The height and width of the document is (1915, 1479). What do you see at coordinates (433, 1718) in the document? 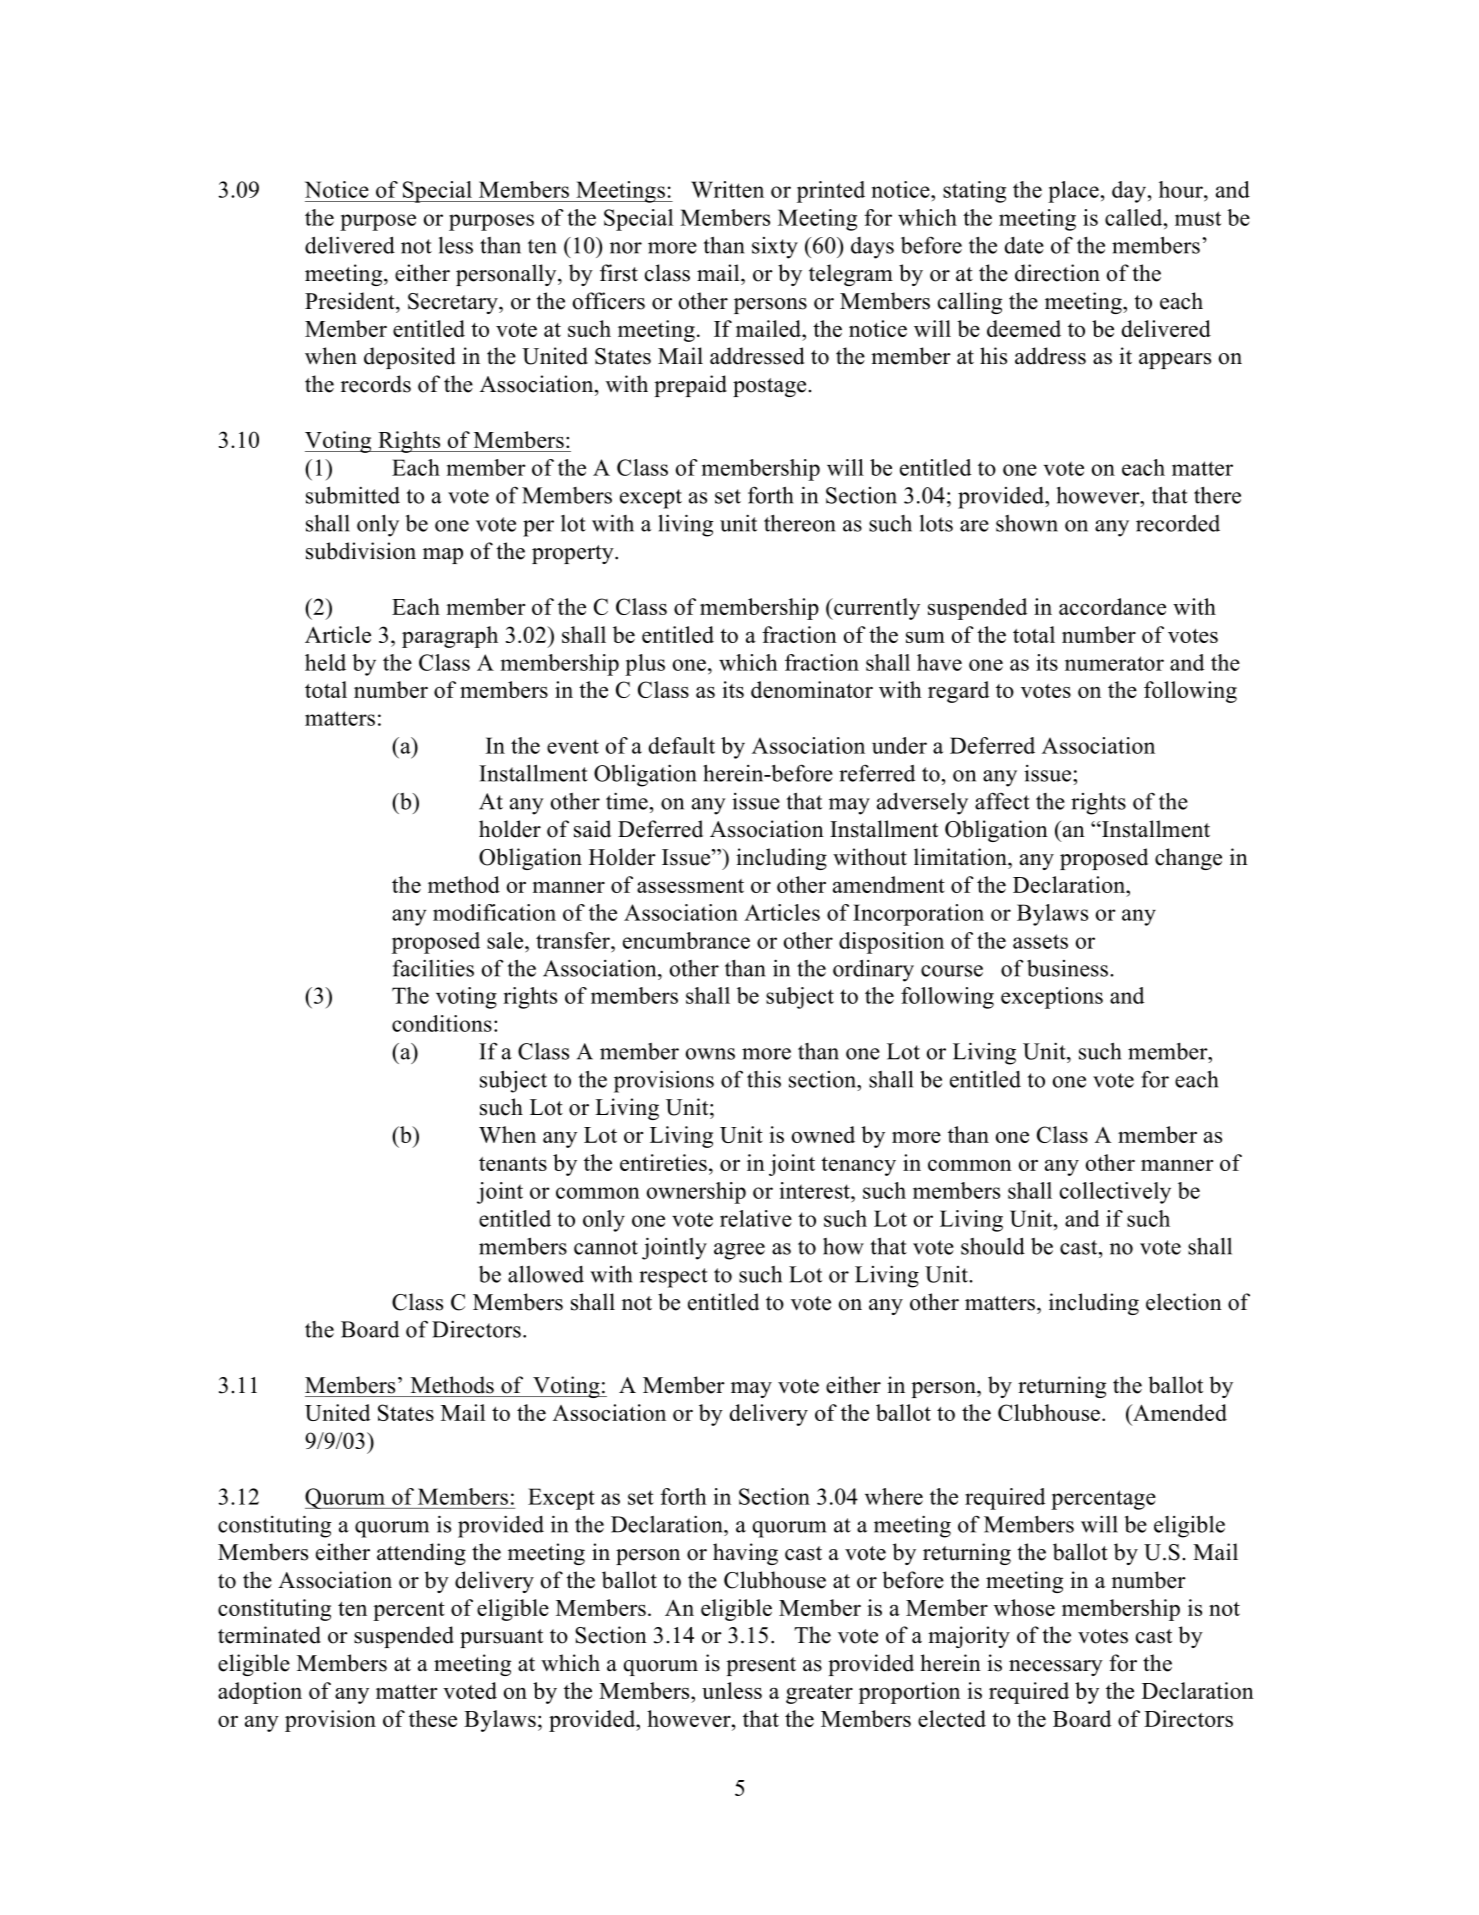
I see `these` at bounding box center [433, 1718].
